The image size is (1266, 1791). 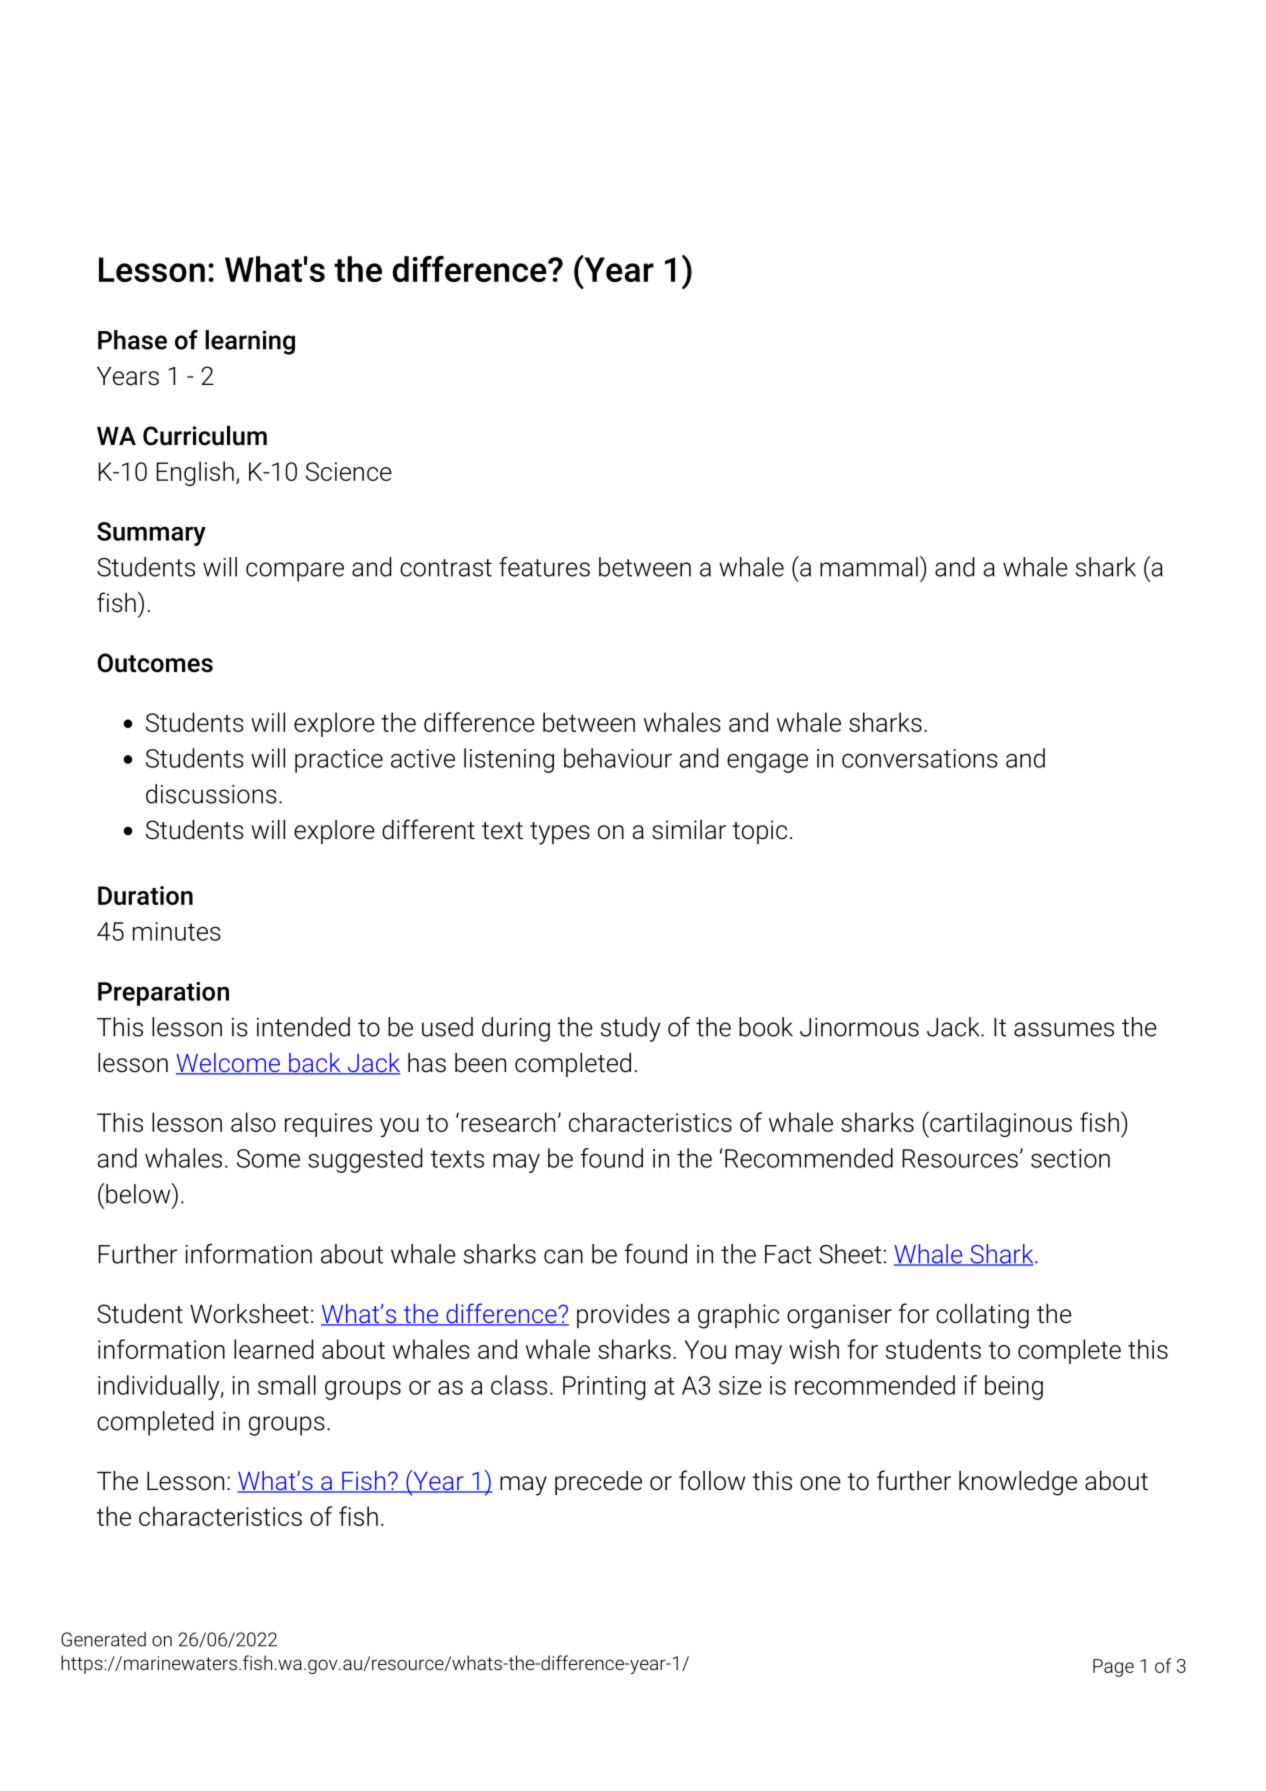 What do you see at coordinates (163, 994) in the page?
I see `Preparation` at bounding box center [163, 994].
